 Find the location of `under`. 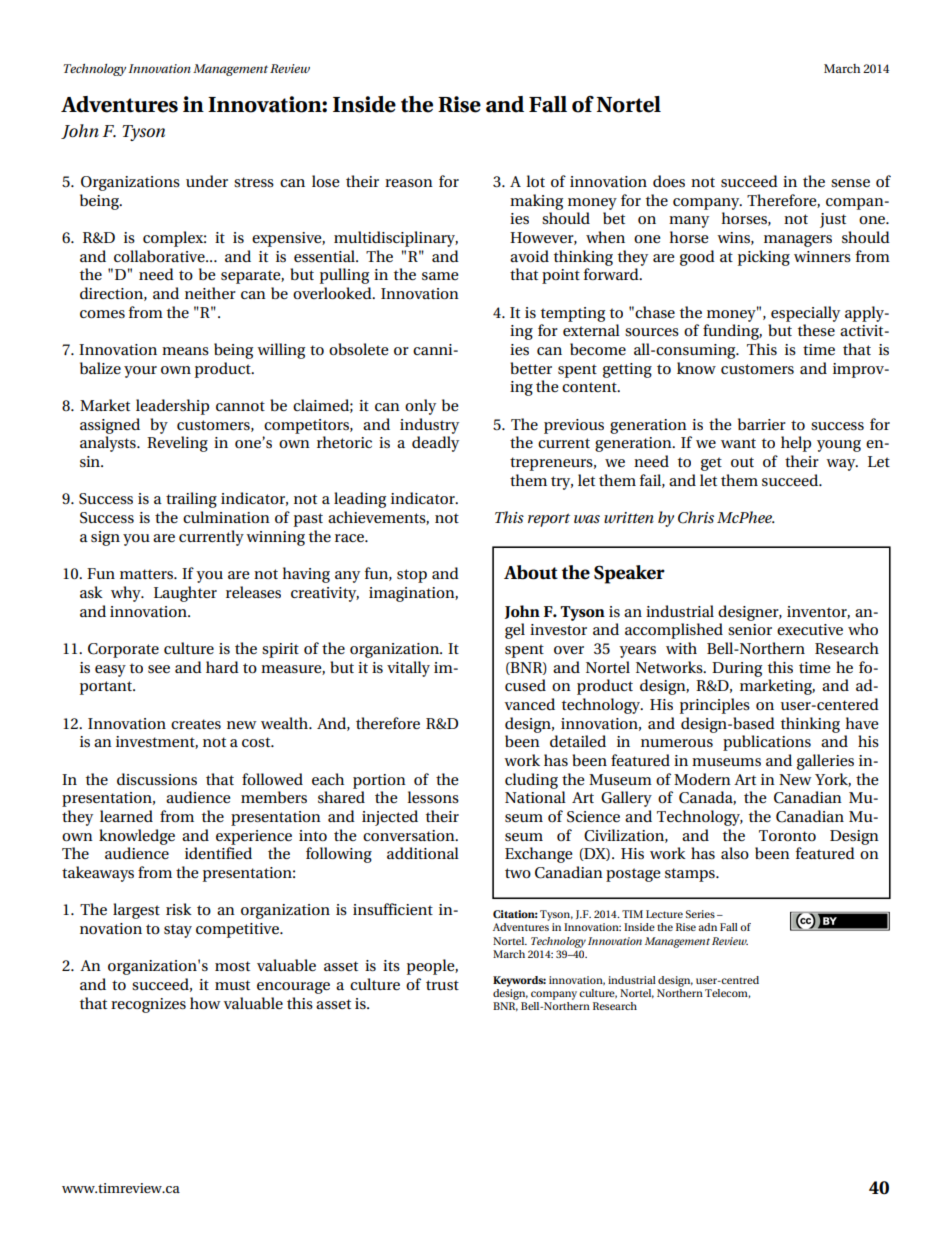

under is located at coordinates (207, 181).
